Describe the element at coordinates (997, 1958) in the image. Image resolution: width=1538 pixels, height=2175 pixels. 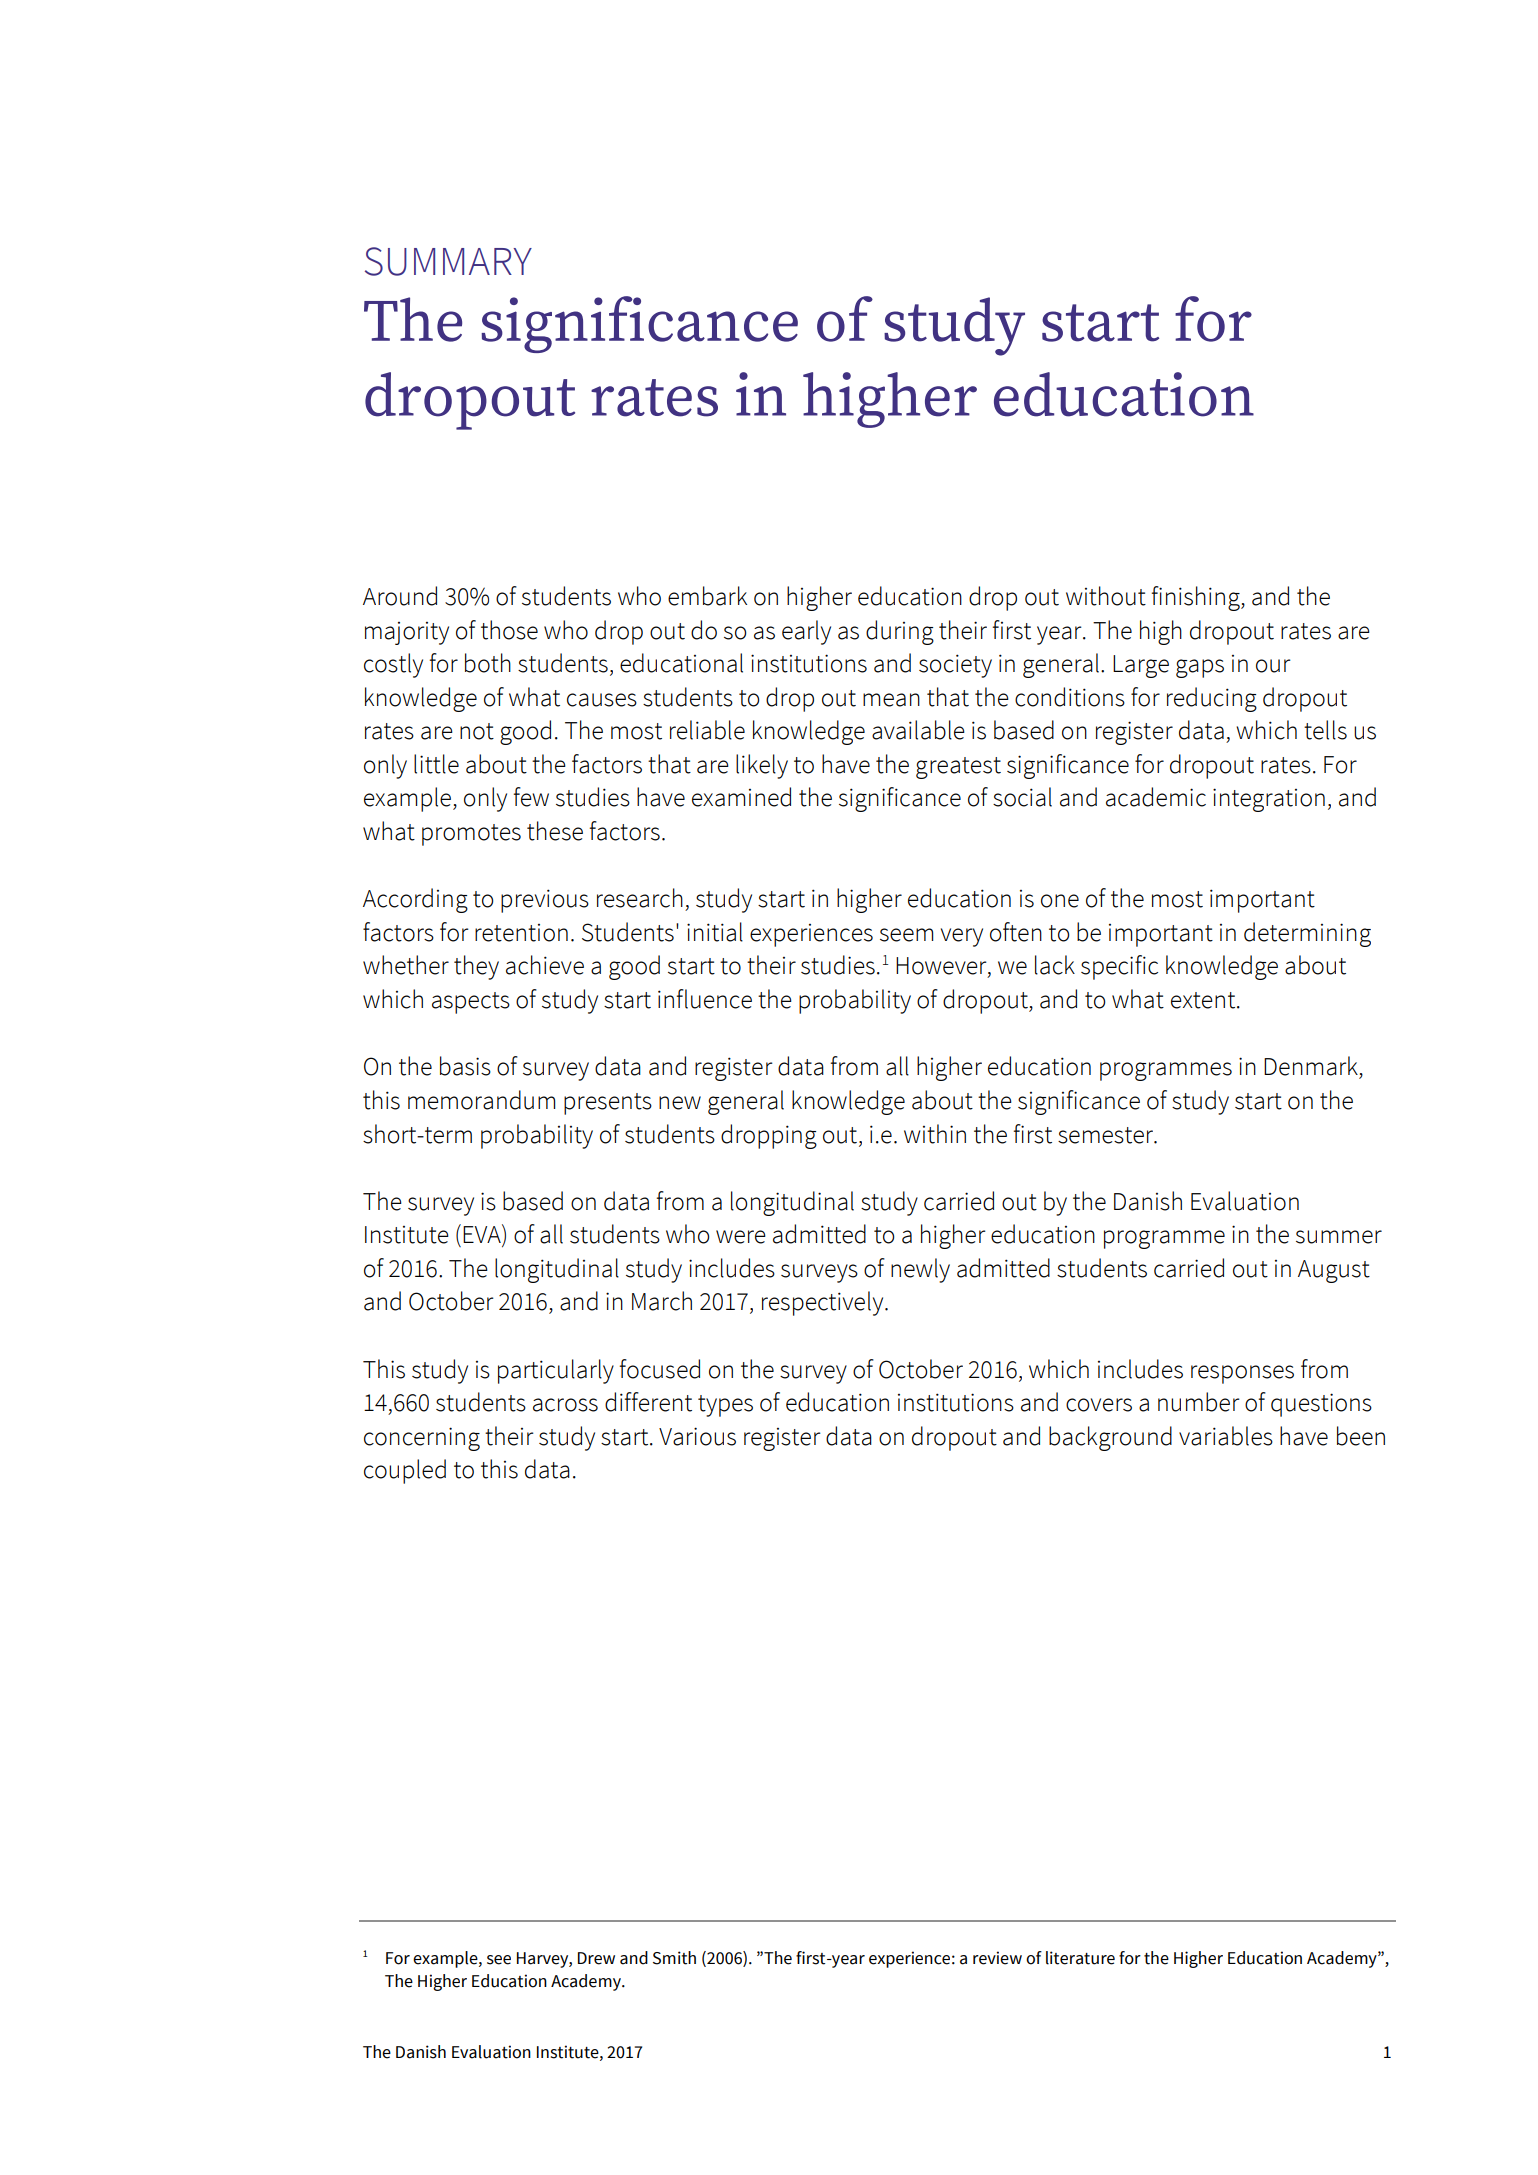
I see `review` at that location.
